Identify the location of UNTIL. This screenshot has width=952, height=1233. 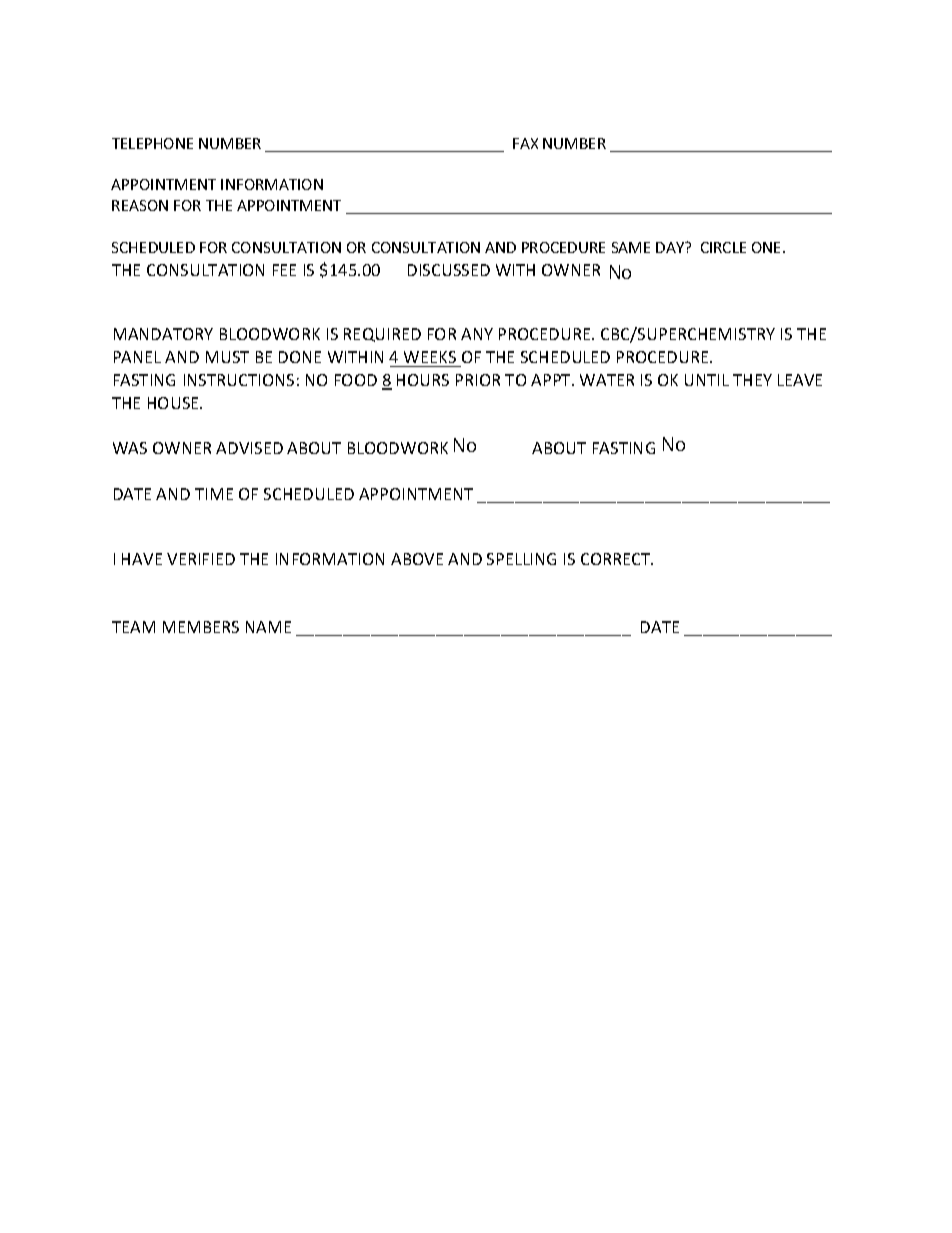
(707, 380).
